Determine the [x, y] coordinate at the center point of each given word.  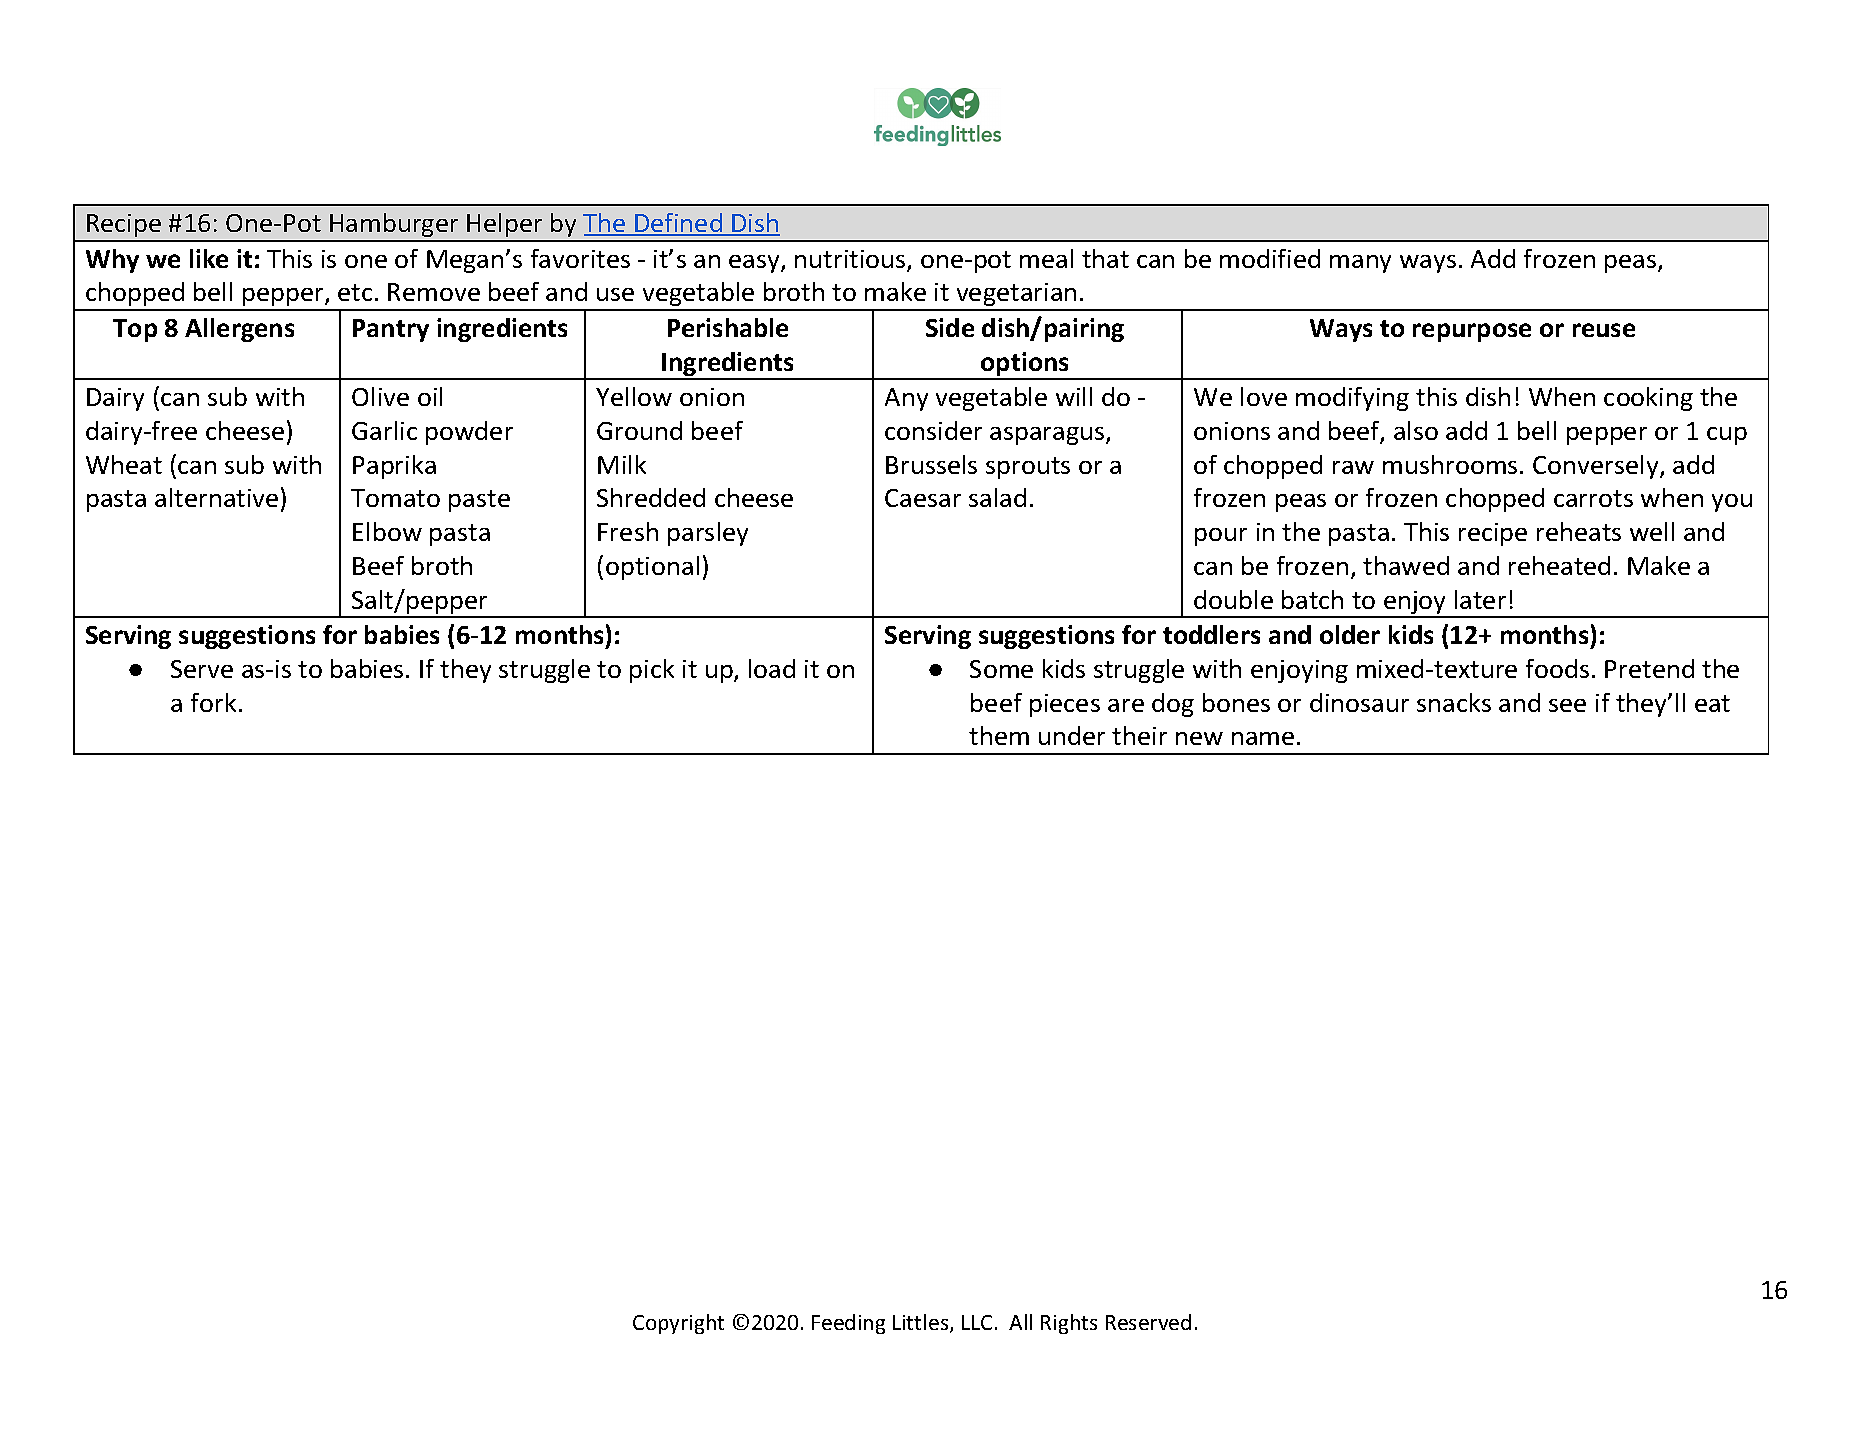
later [1480, 599]
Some [1001, 669]
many [1360, 264]
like [209, 258]
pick [652, 671]
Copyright [678, 1324]
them [999, 735]
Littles [922, 1323]
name [1263, 738]
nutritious [850, 259]
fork [213, 702]
